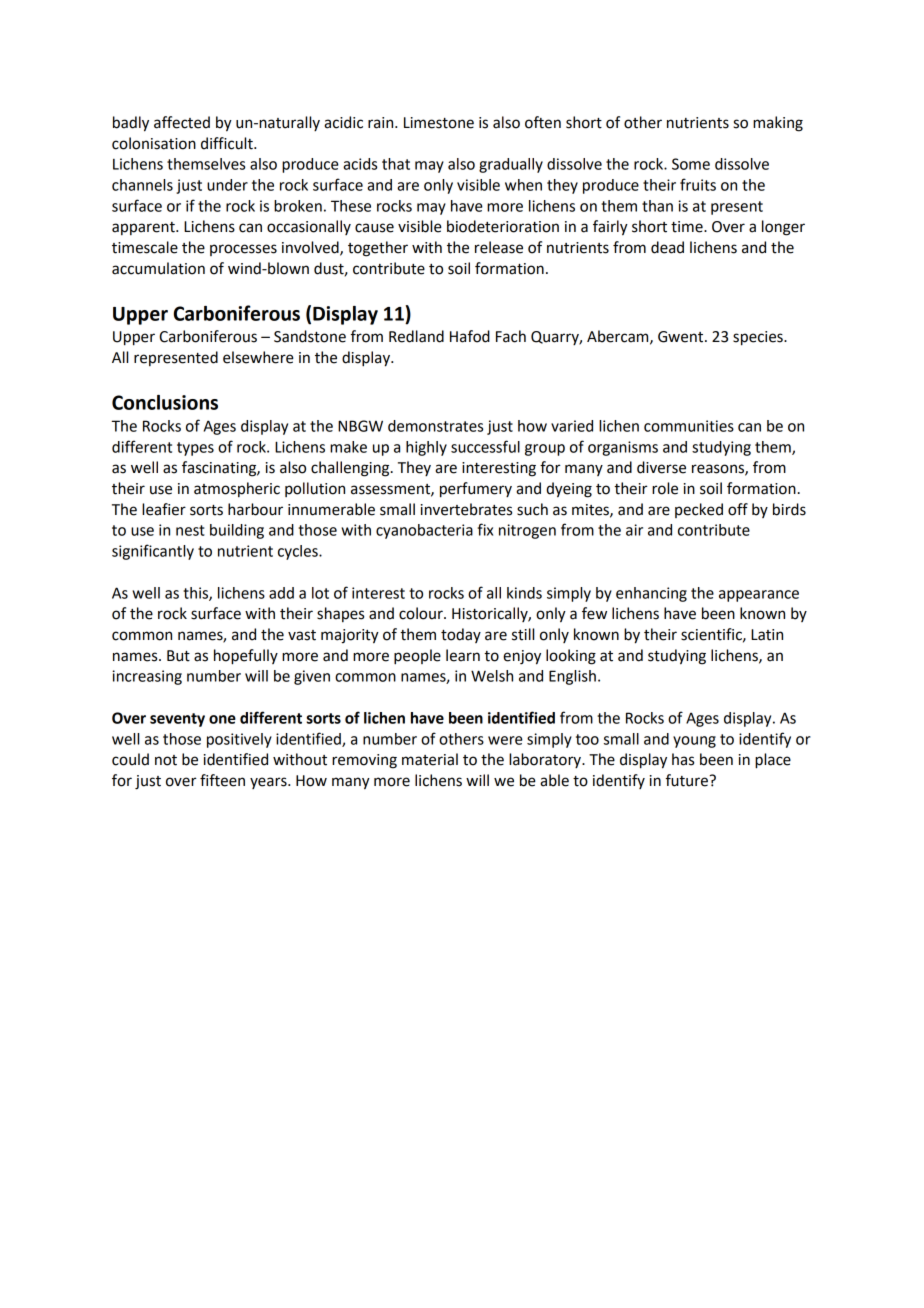  What do you see at coordinates (511, 165) in the screenshot?
I see `gradually` at bounding box center [511, 165].
